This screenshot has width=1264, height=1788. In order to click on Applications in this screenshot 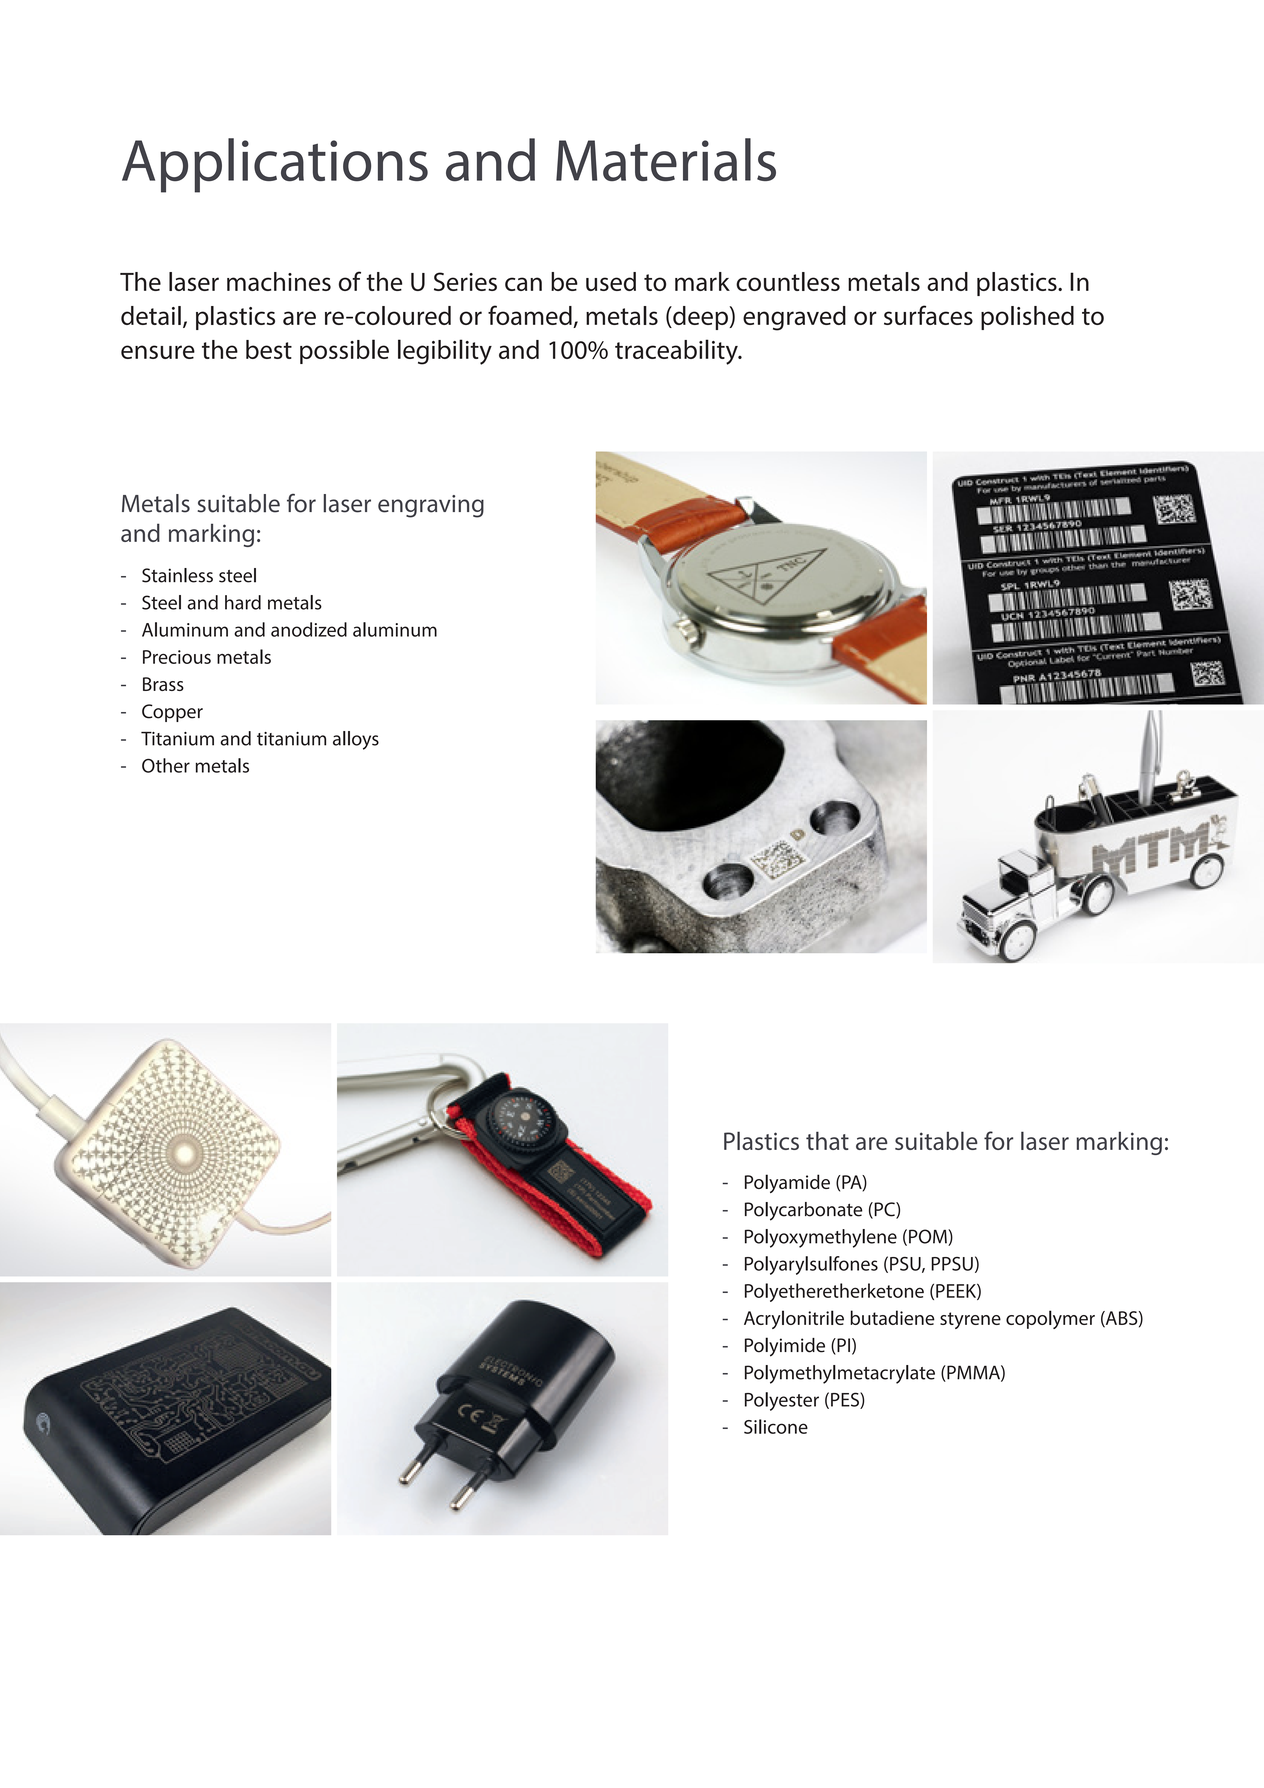, I will do `click(275, 165)`.
